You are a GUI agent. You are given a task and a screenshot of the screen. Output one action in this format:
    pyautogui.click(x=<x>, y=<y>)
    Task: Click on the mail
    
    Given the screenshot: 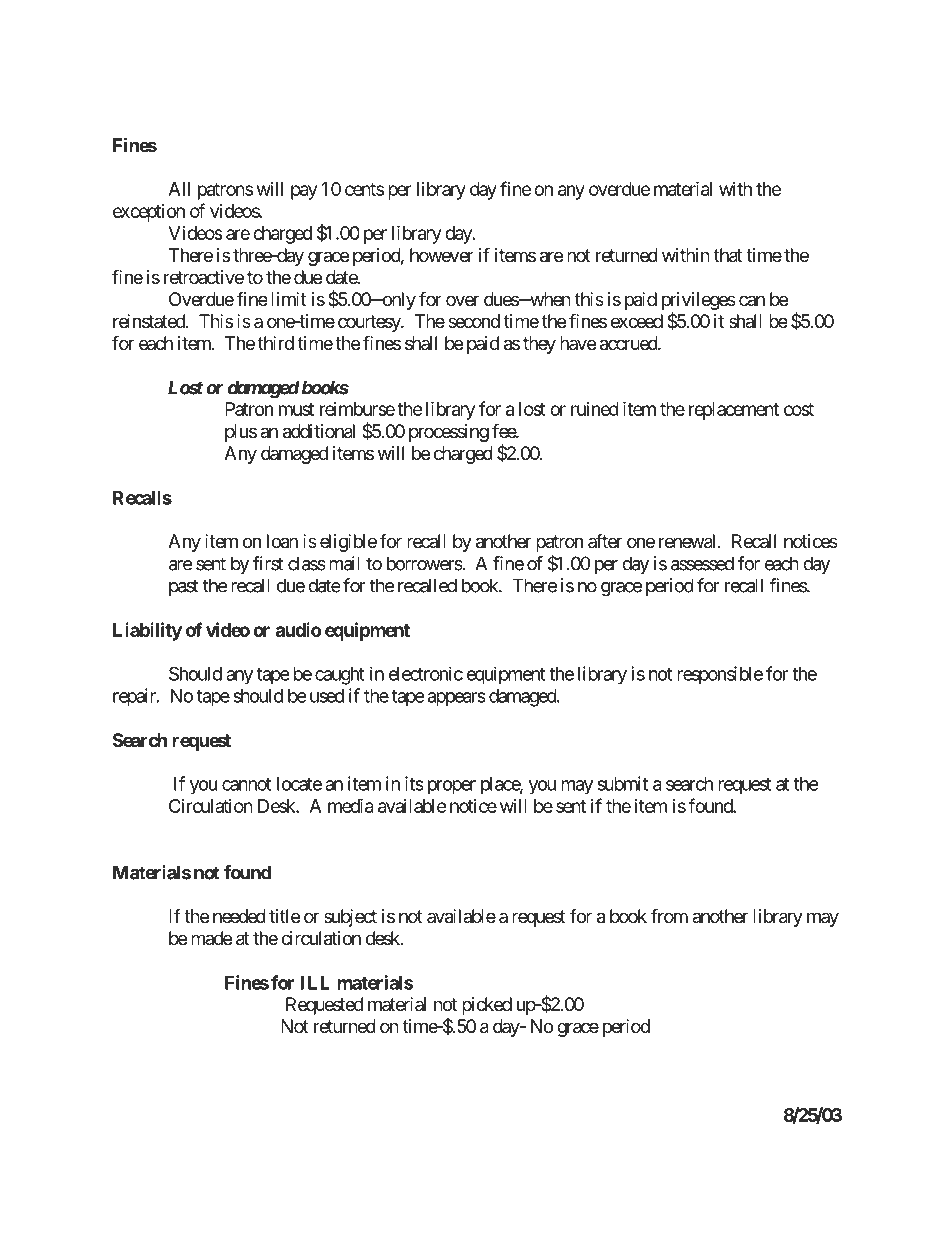 What is the action you would take?
    pyautogui.click(x=344, y=563)
